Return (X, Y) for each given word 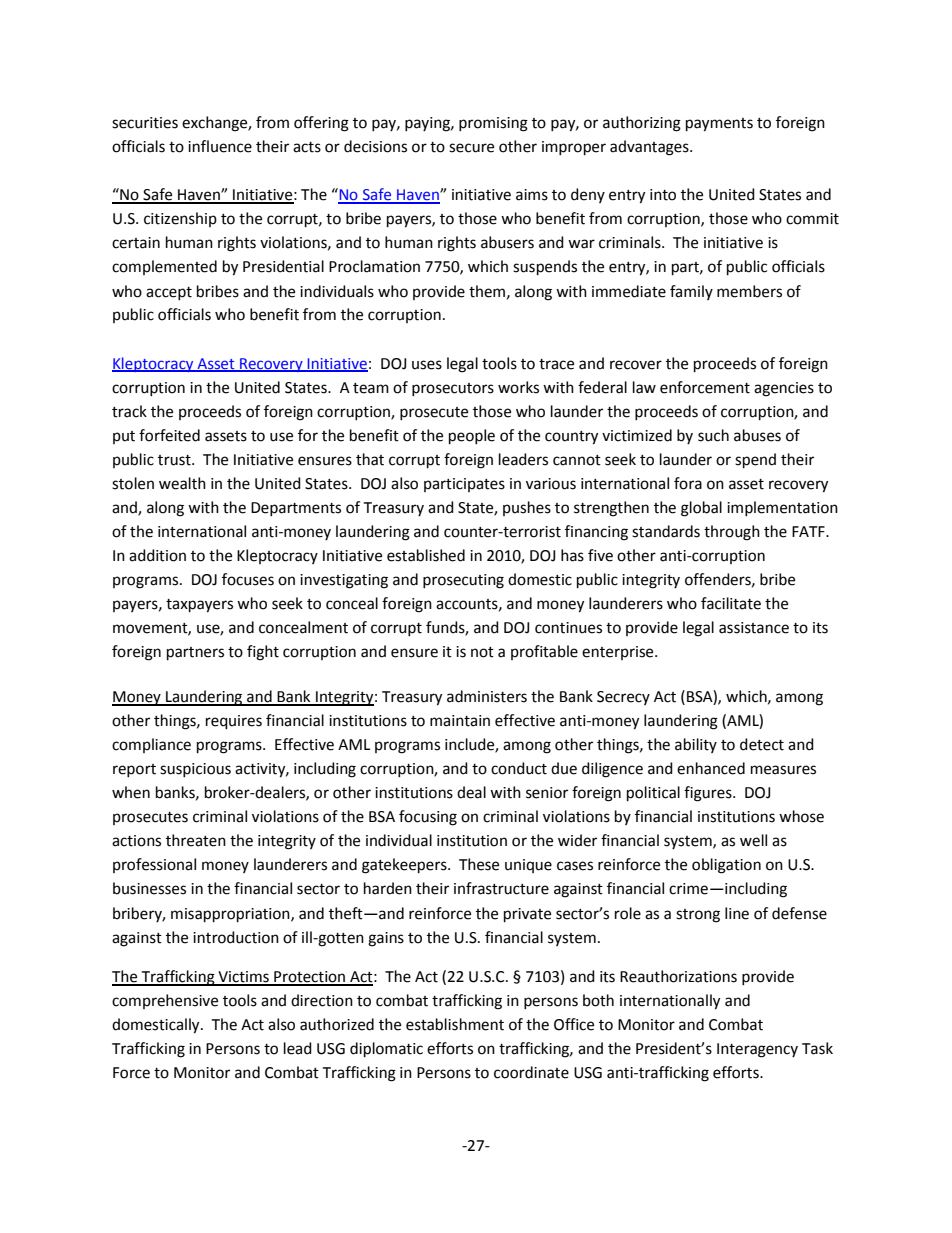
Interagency (757, 1050)
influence (220, 146)
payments (719, 125)
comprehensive (165, 1001)
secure (471, 148)
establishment (455, 1024)
